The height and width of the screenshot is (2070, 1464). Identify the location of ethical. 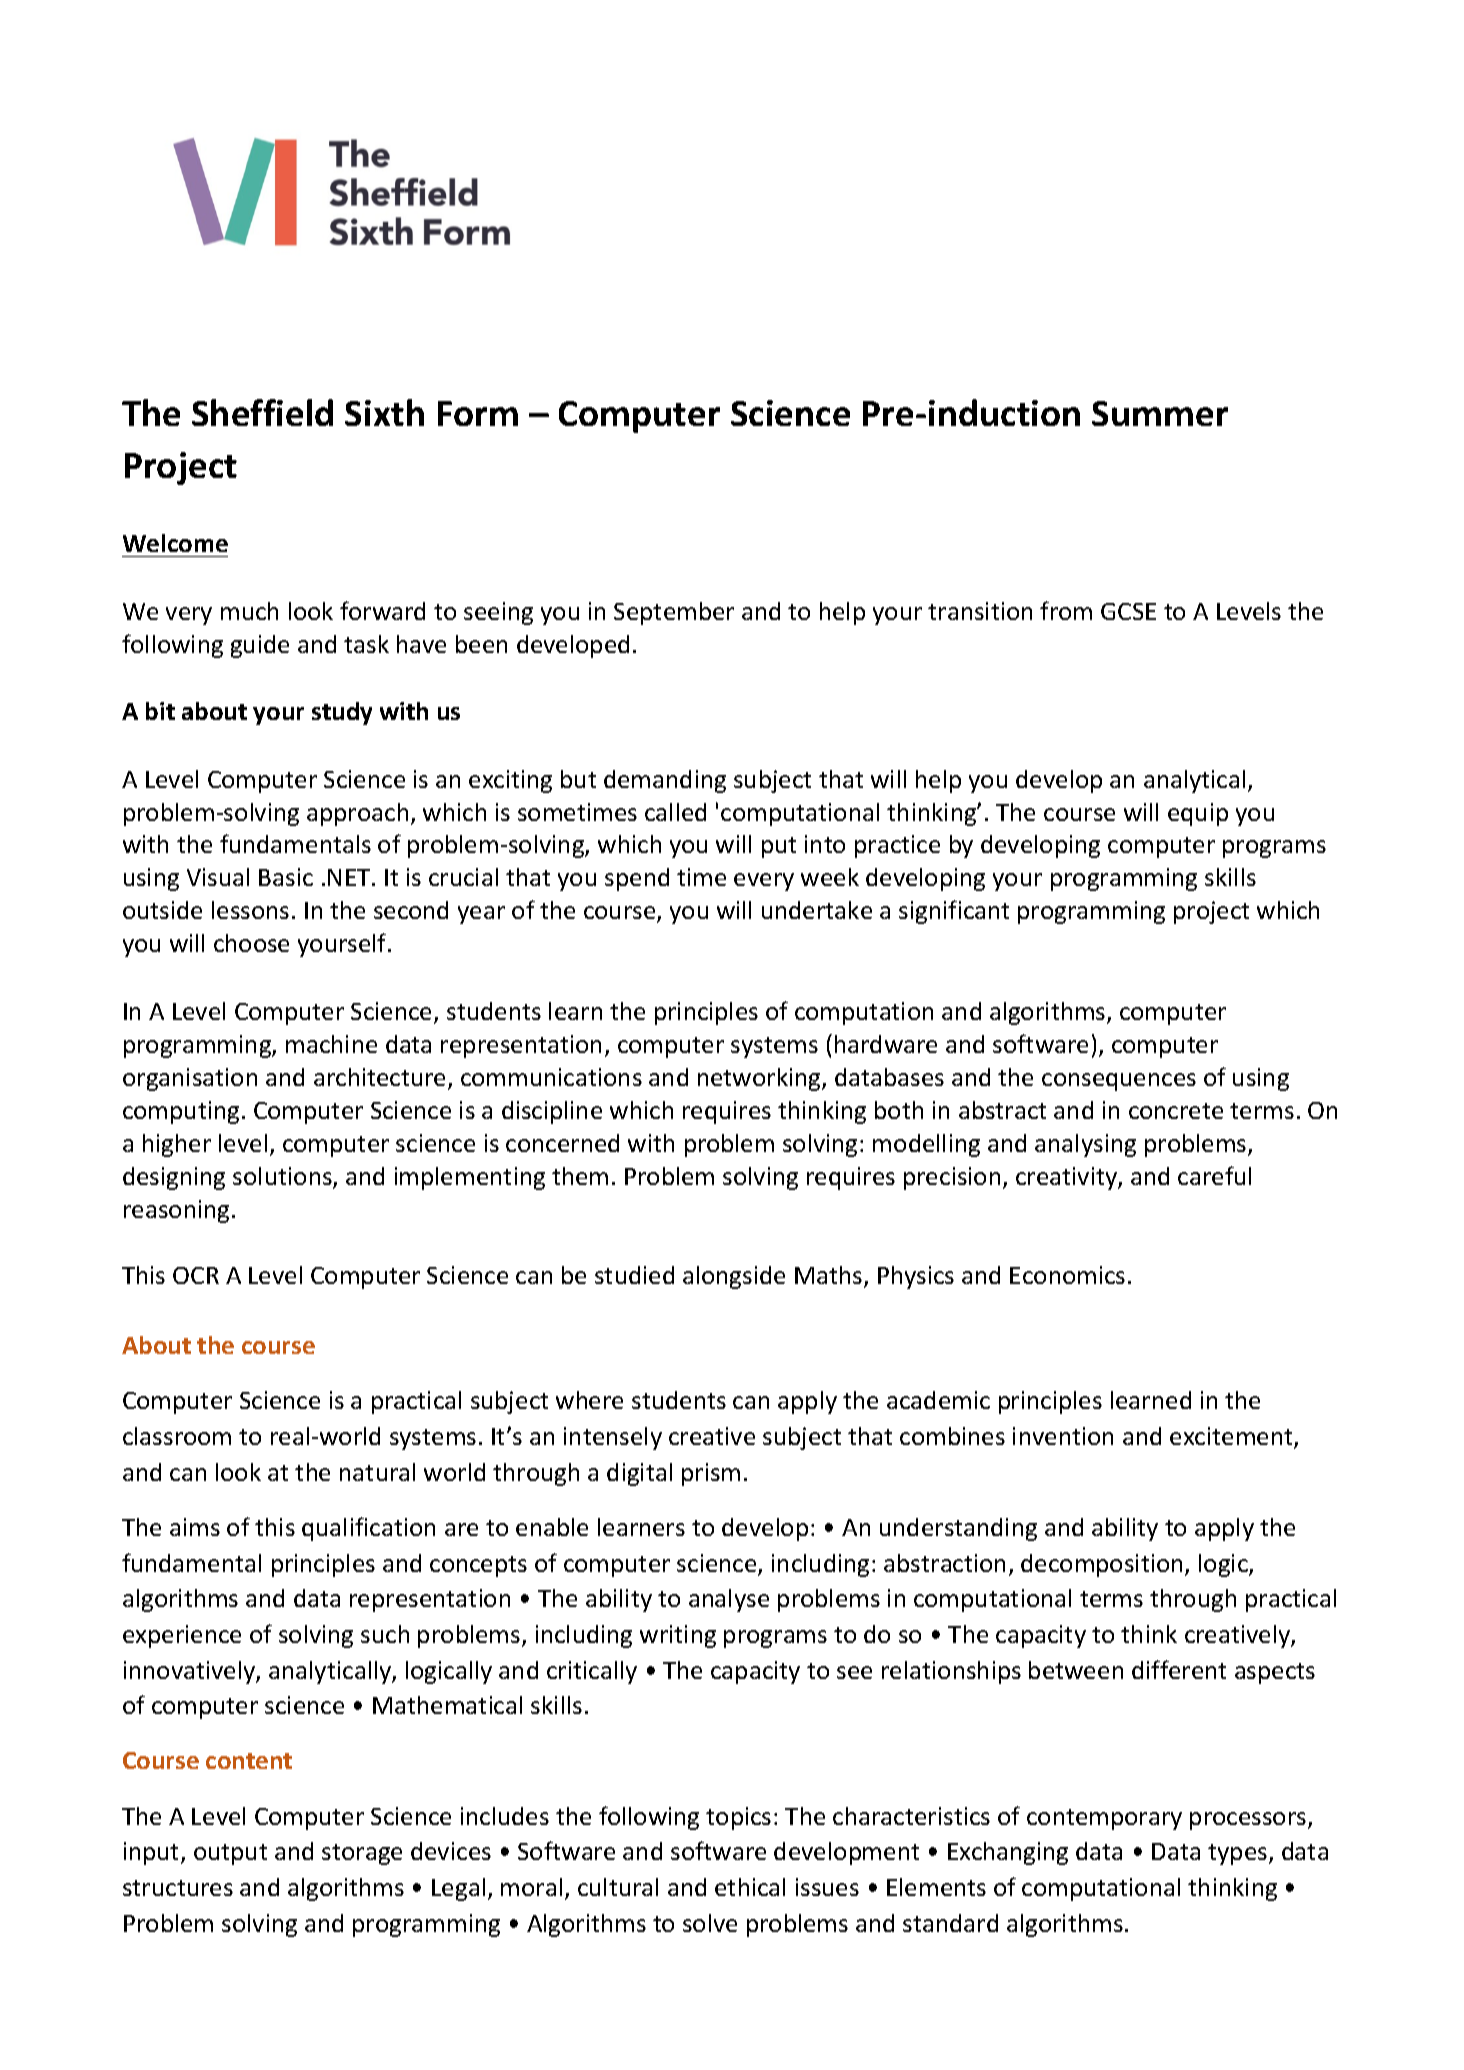
(750, 1887).
